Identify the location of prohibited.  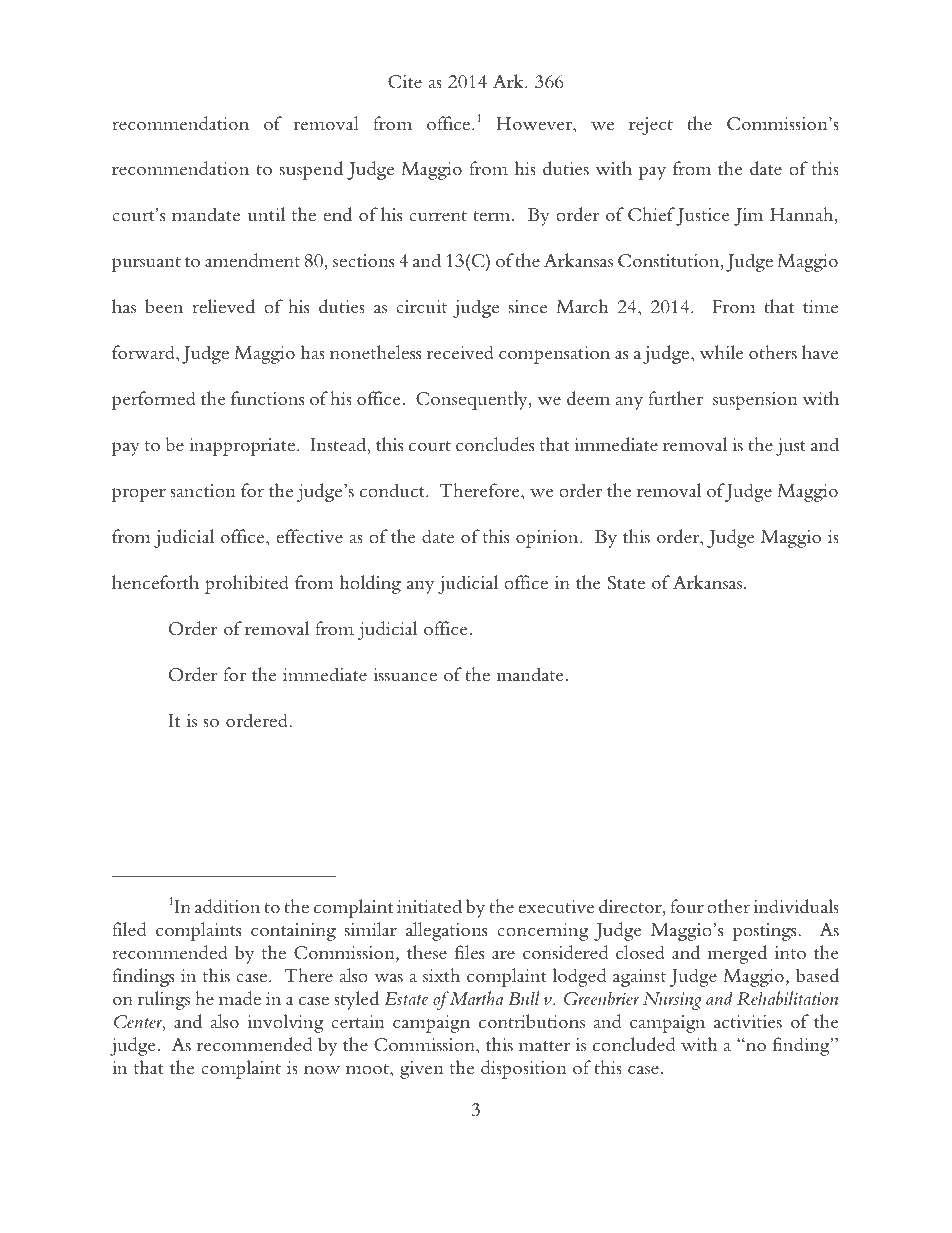
(247, 584).
